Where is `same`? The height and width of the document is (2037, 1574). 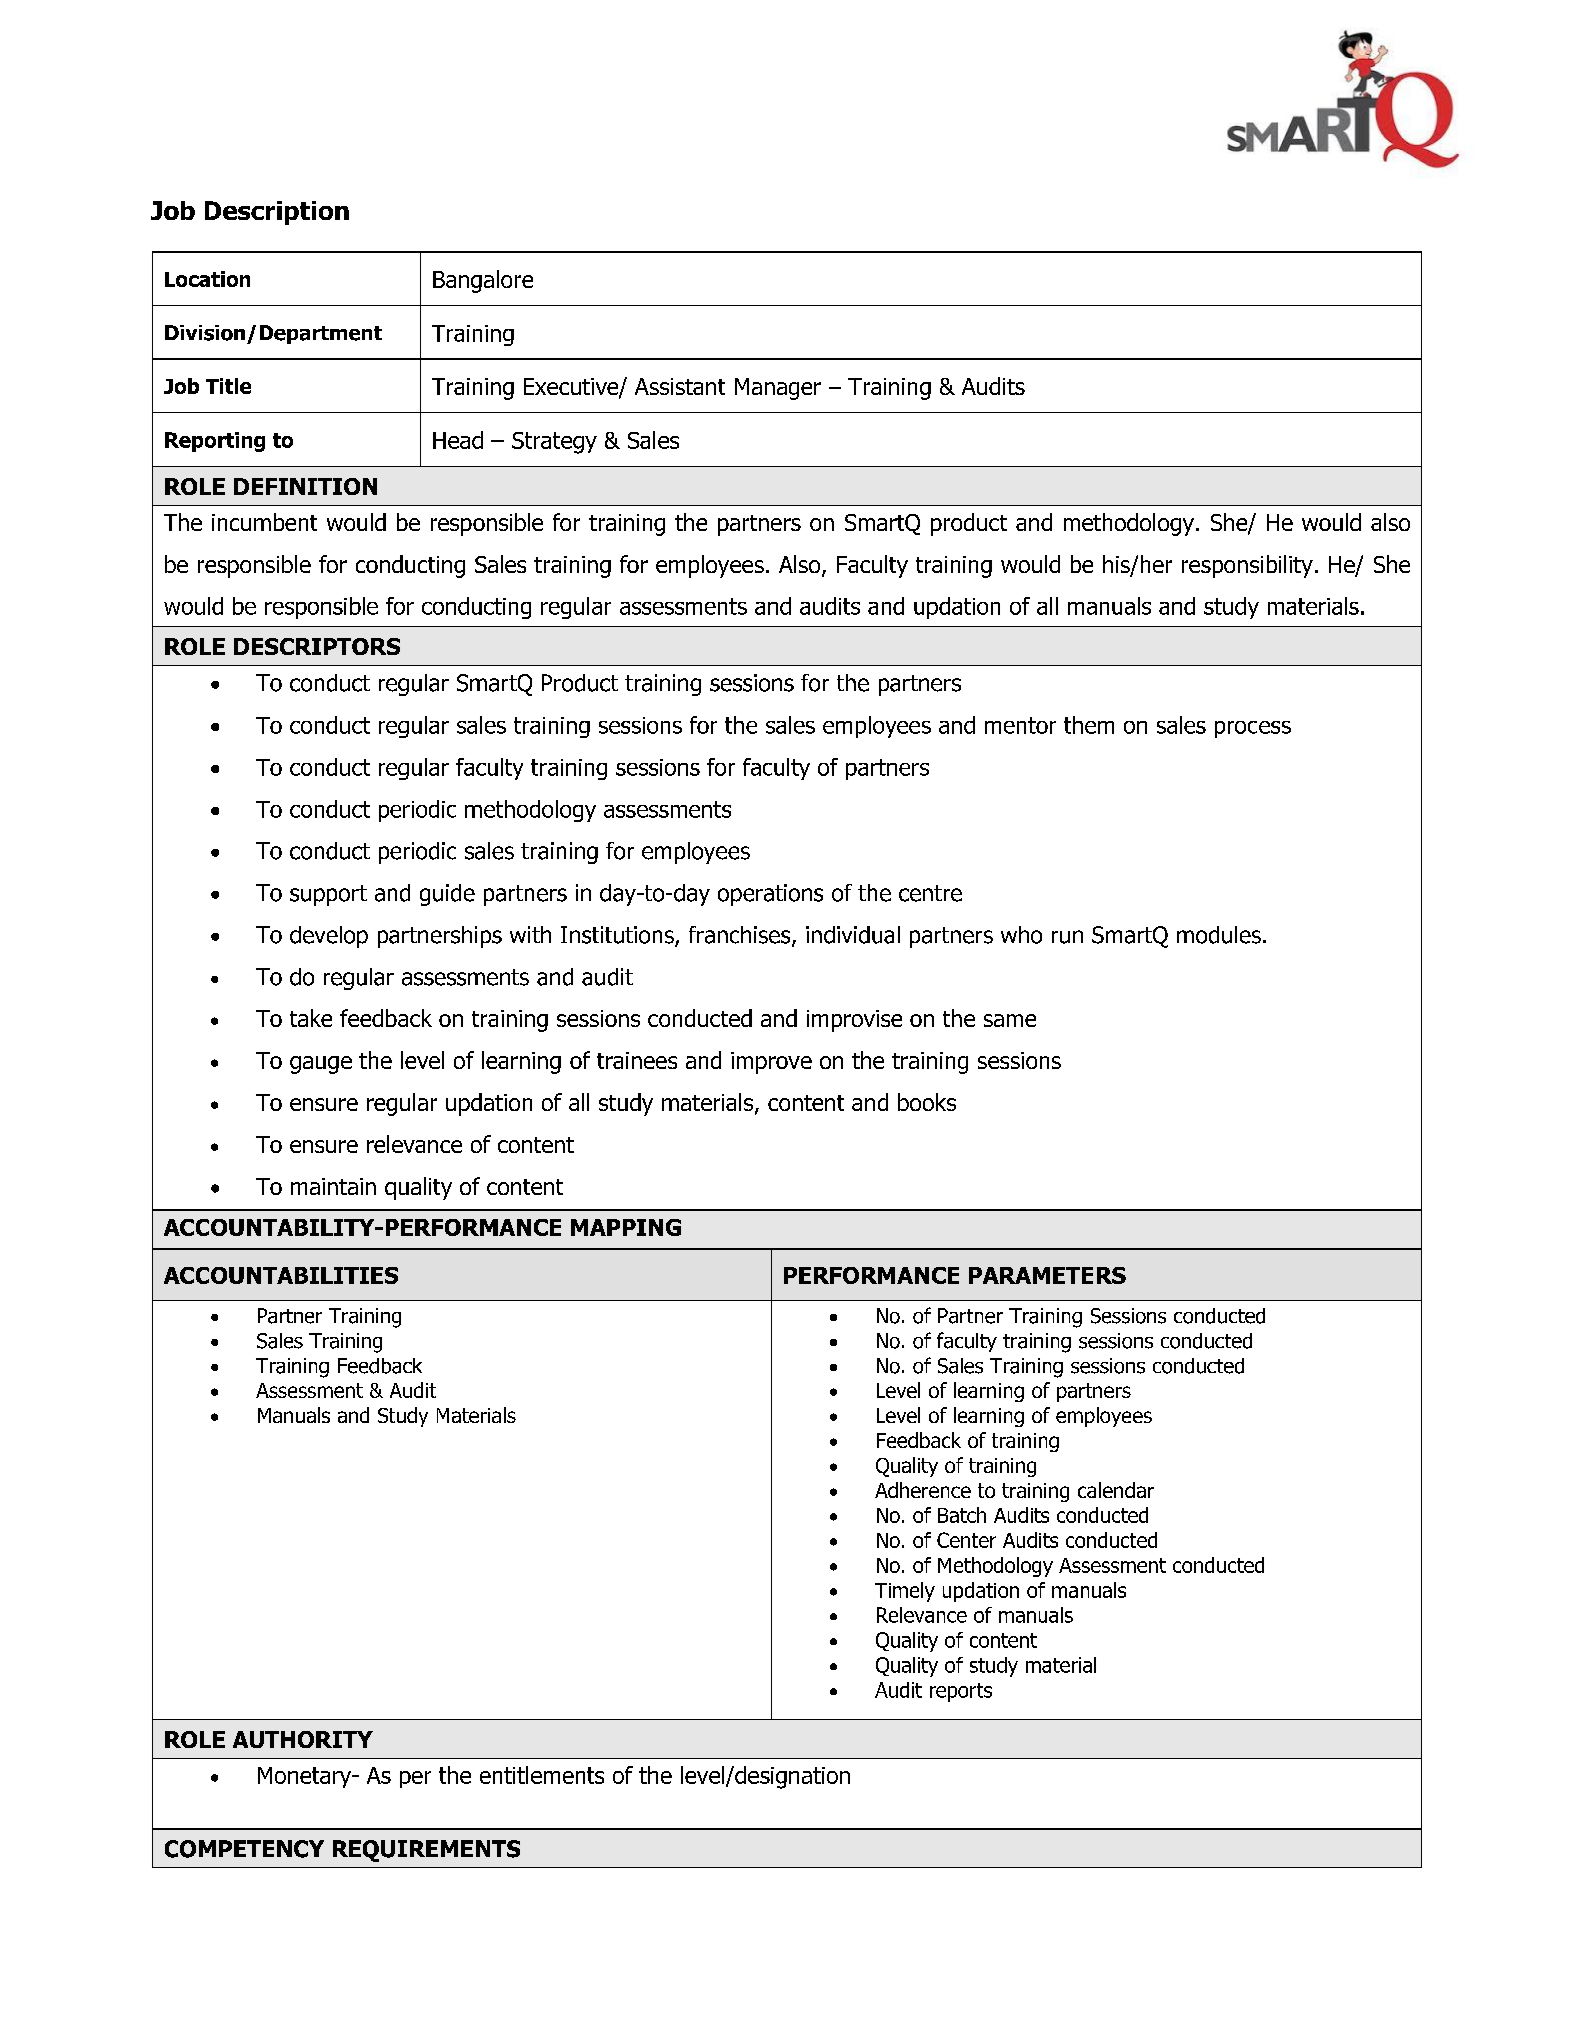 same is located at coordinates (1010, 1020).
